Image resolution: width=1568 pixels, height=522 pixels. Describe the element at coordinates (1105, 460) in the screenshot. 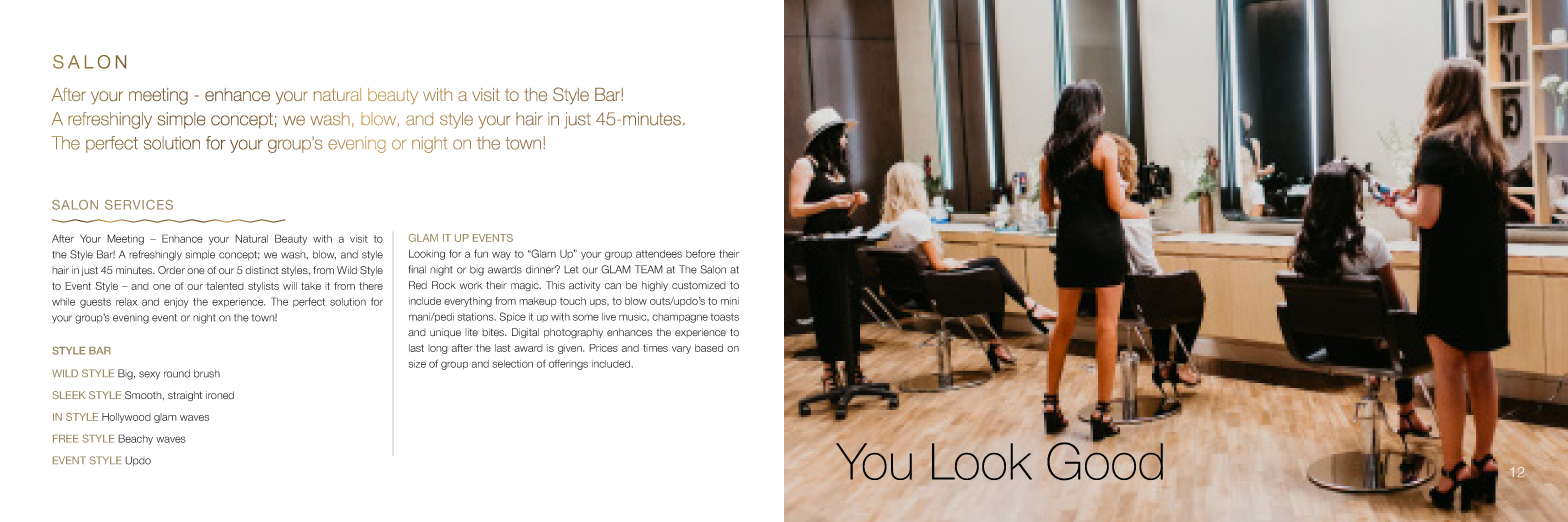

I see `Good` at that location.
